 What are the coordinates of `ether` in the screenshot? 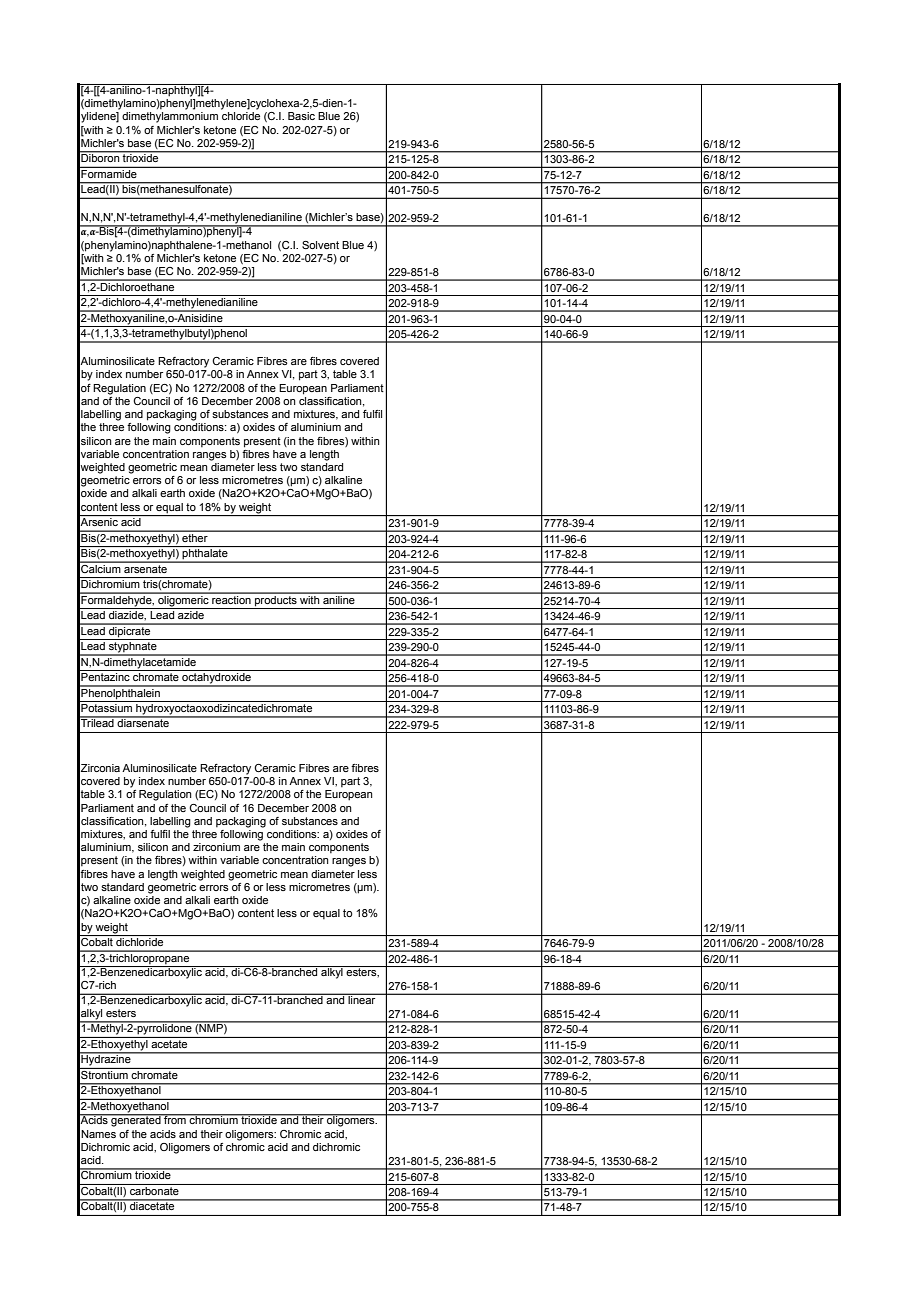 It's located at (195, 536).
